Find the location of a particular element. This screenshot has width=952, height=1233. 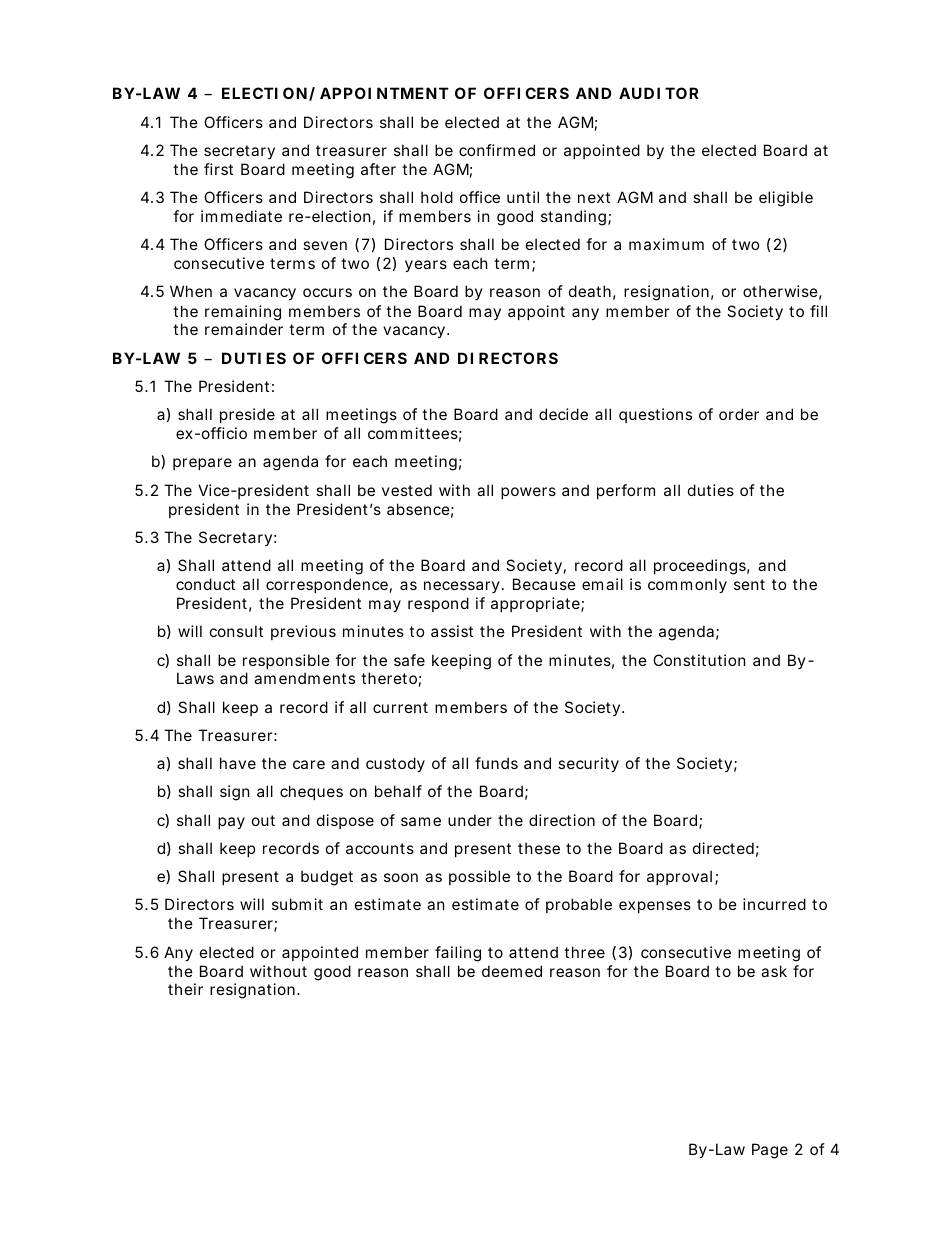

powers is located at coordinates (528, 493).
